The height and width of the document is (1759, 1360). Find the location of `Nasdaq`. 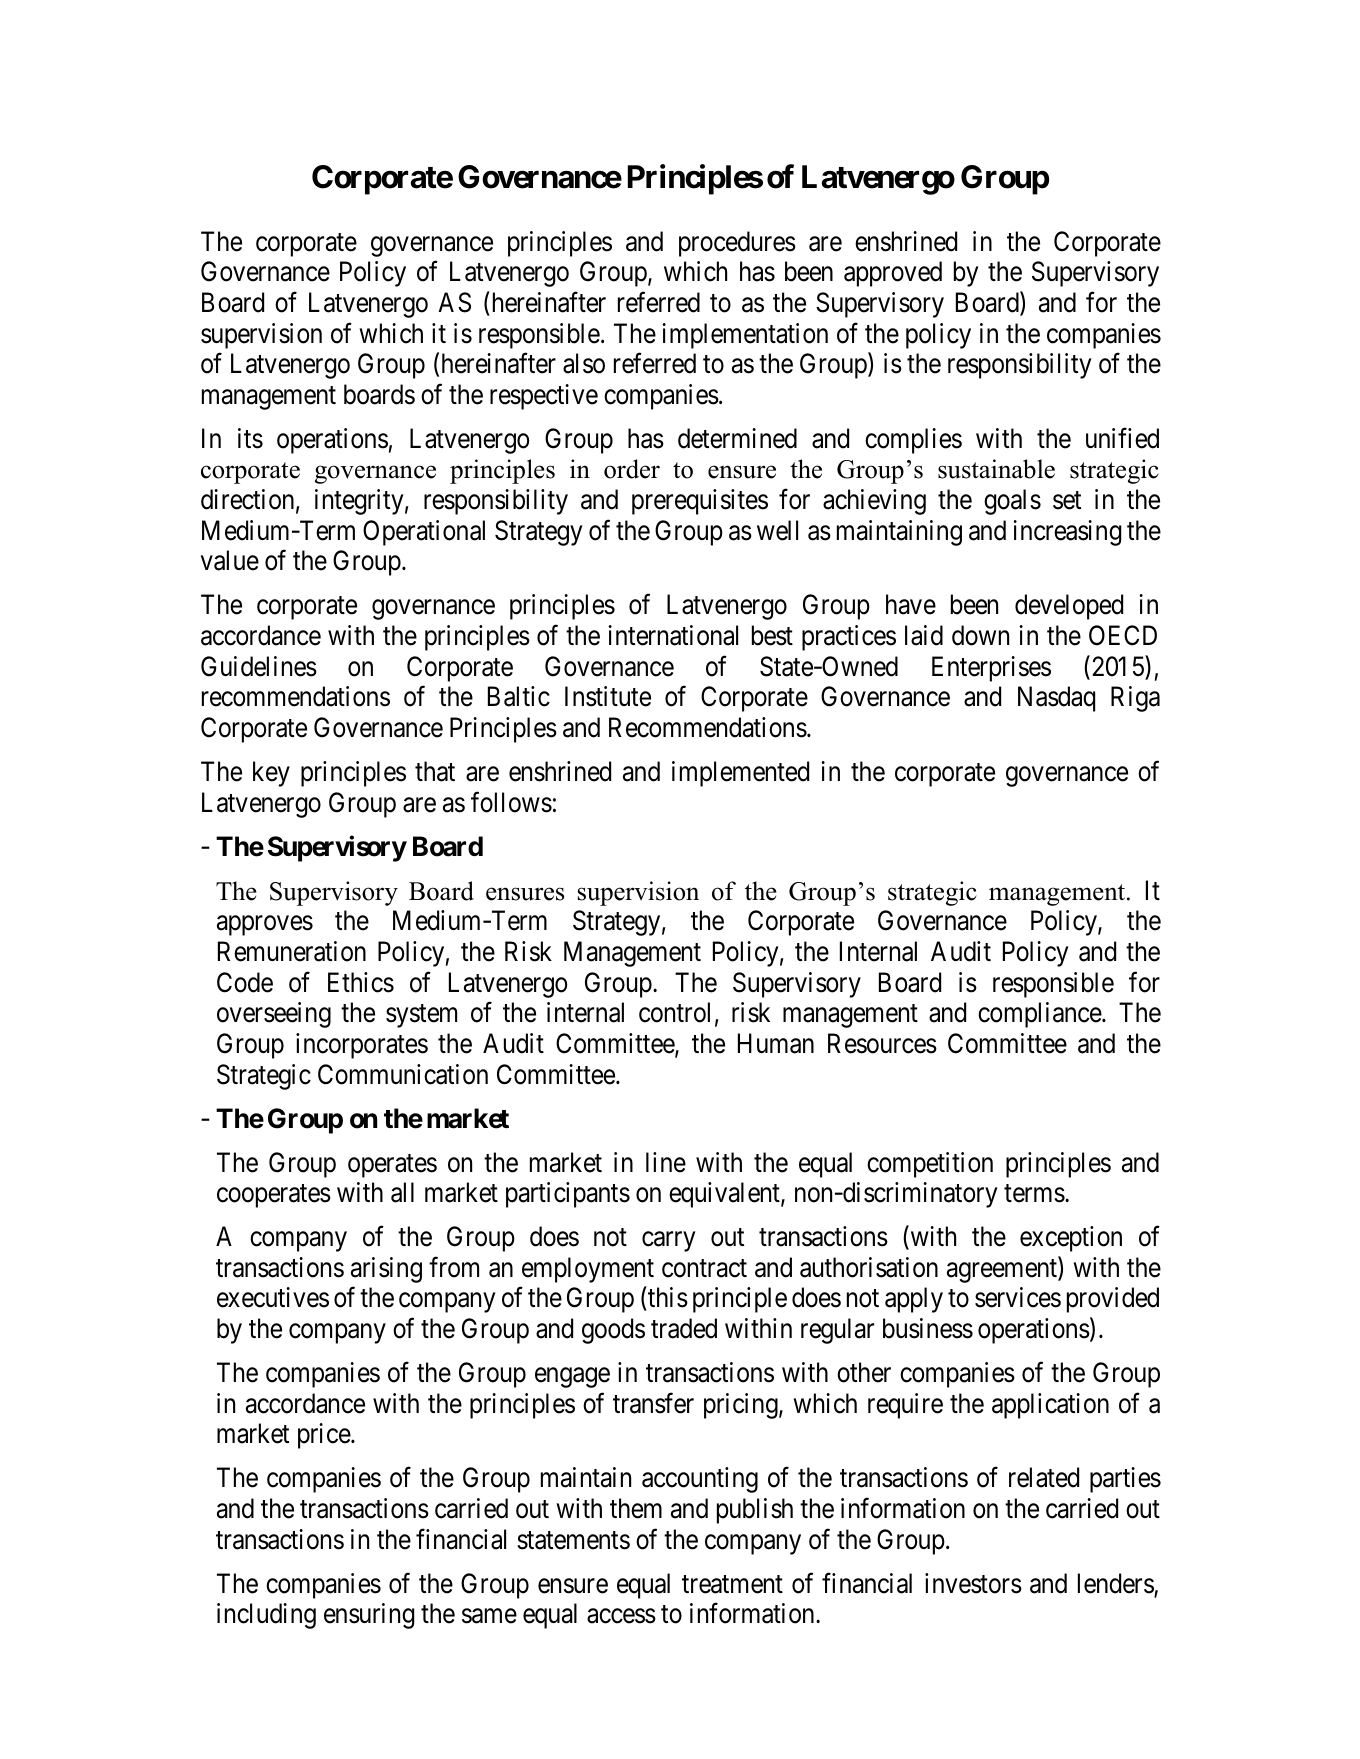

Nasdaq is located at coordinates (1056, 699).
